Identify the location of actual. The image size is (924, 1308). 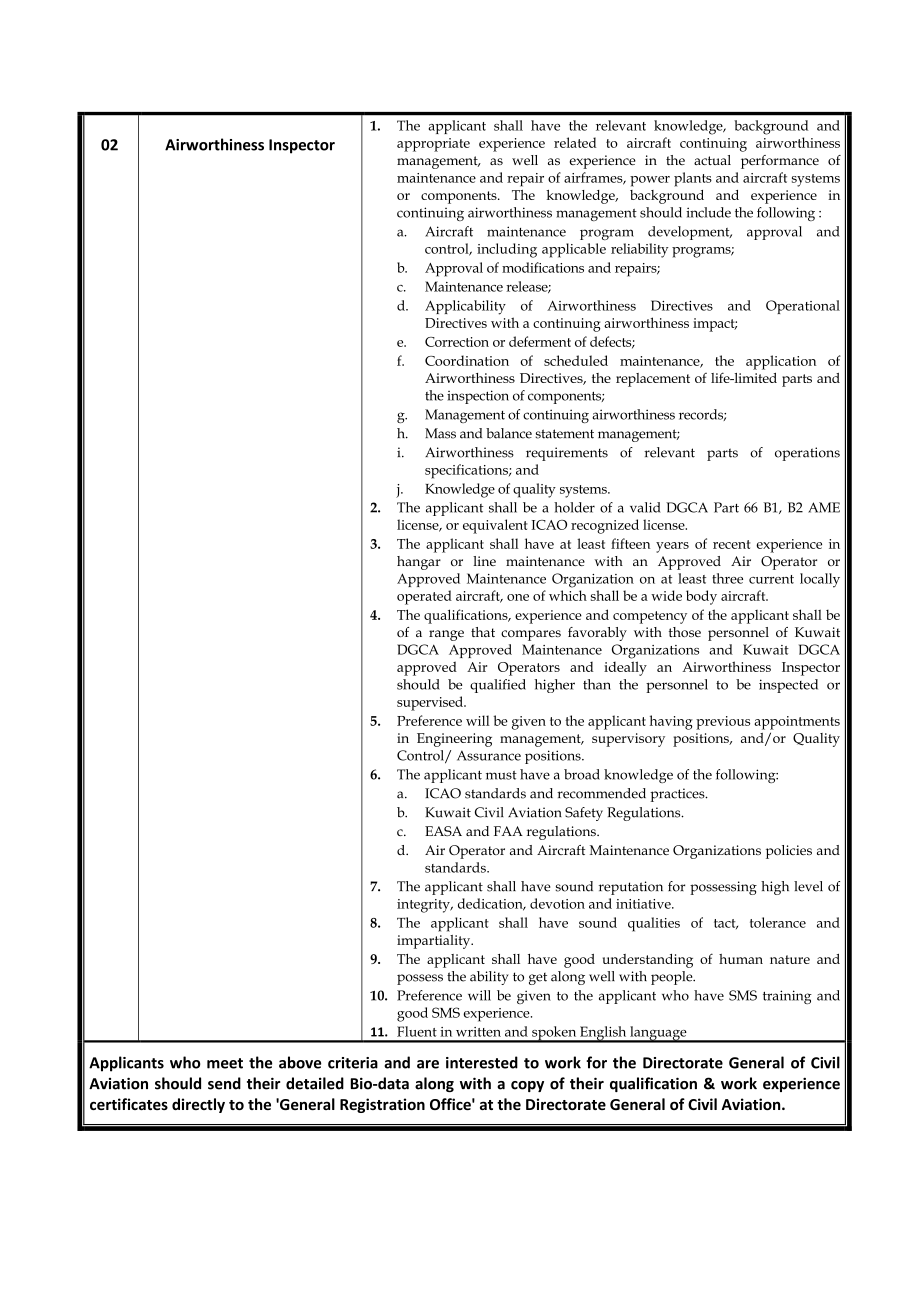
(712, 160).
